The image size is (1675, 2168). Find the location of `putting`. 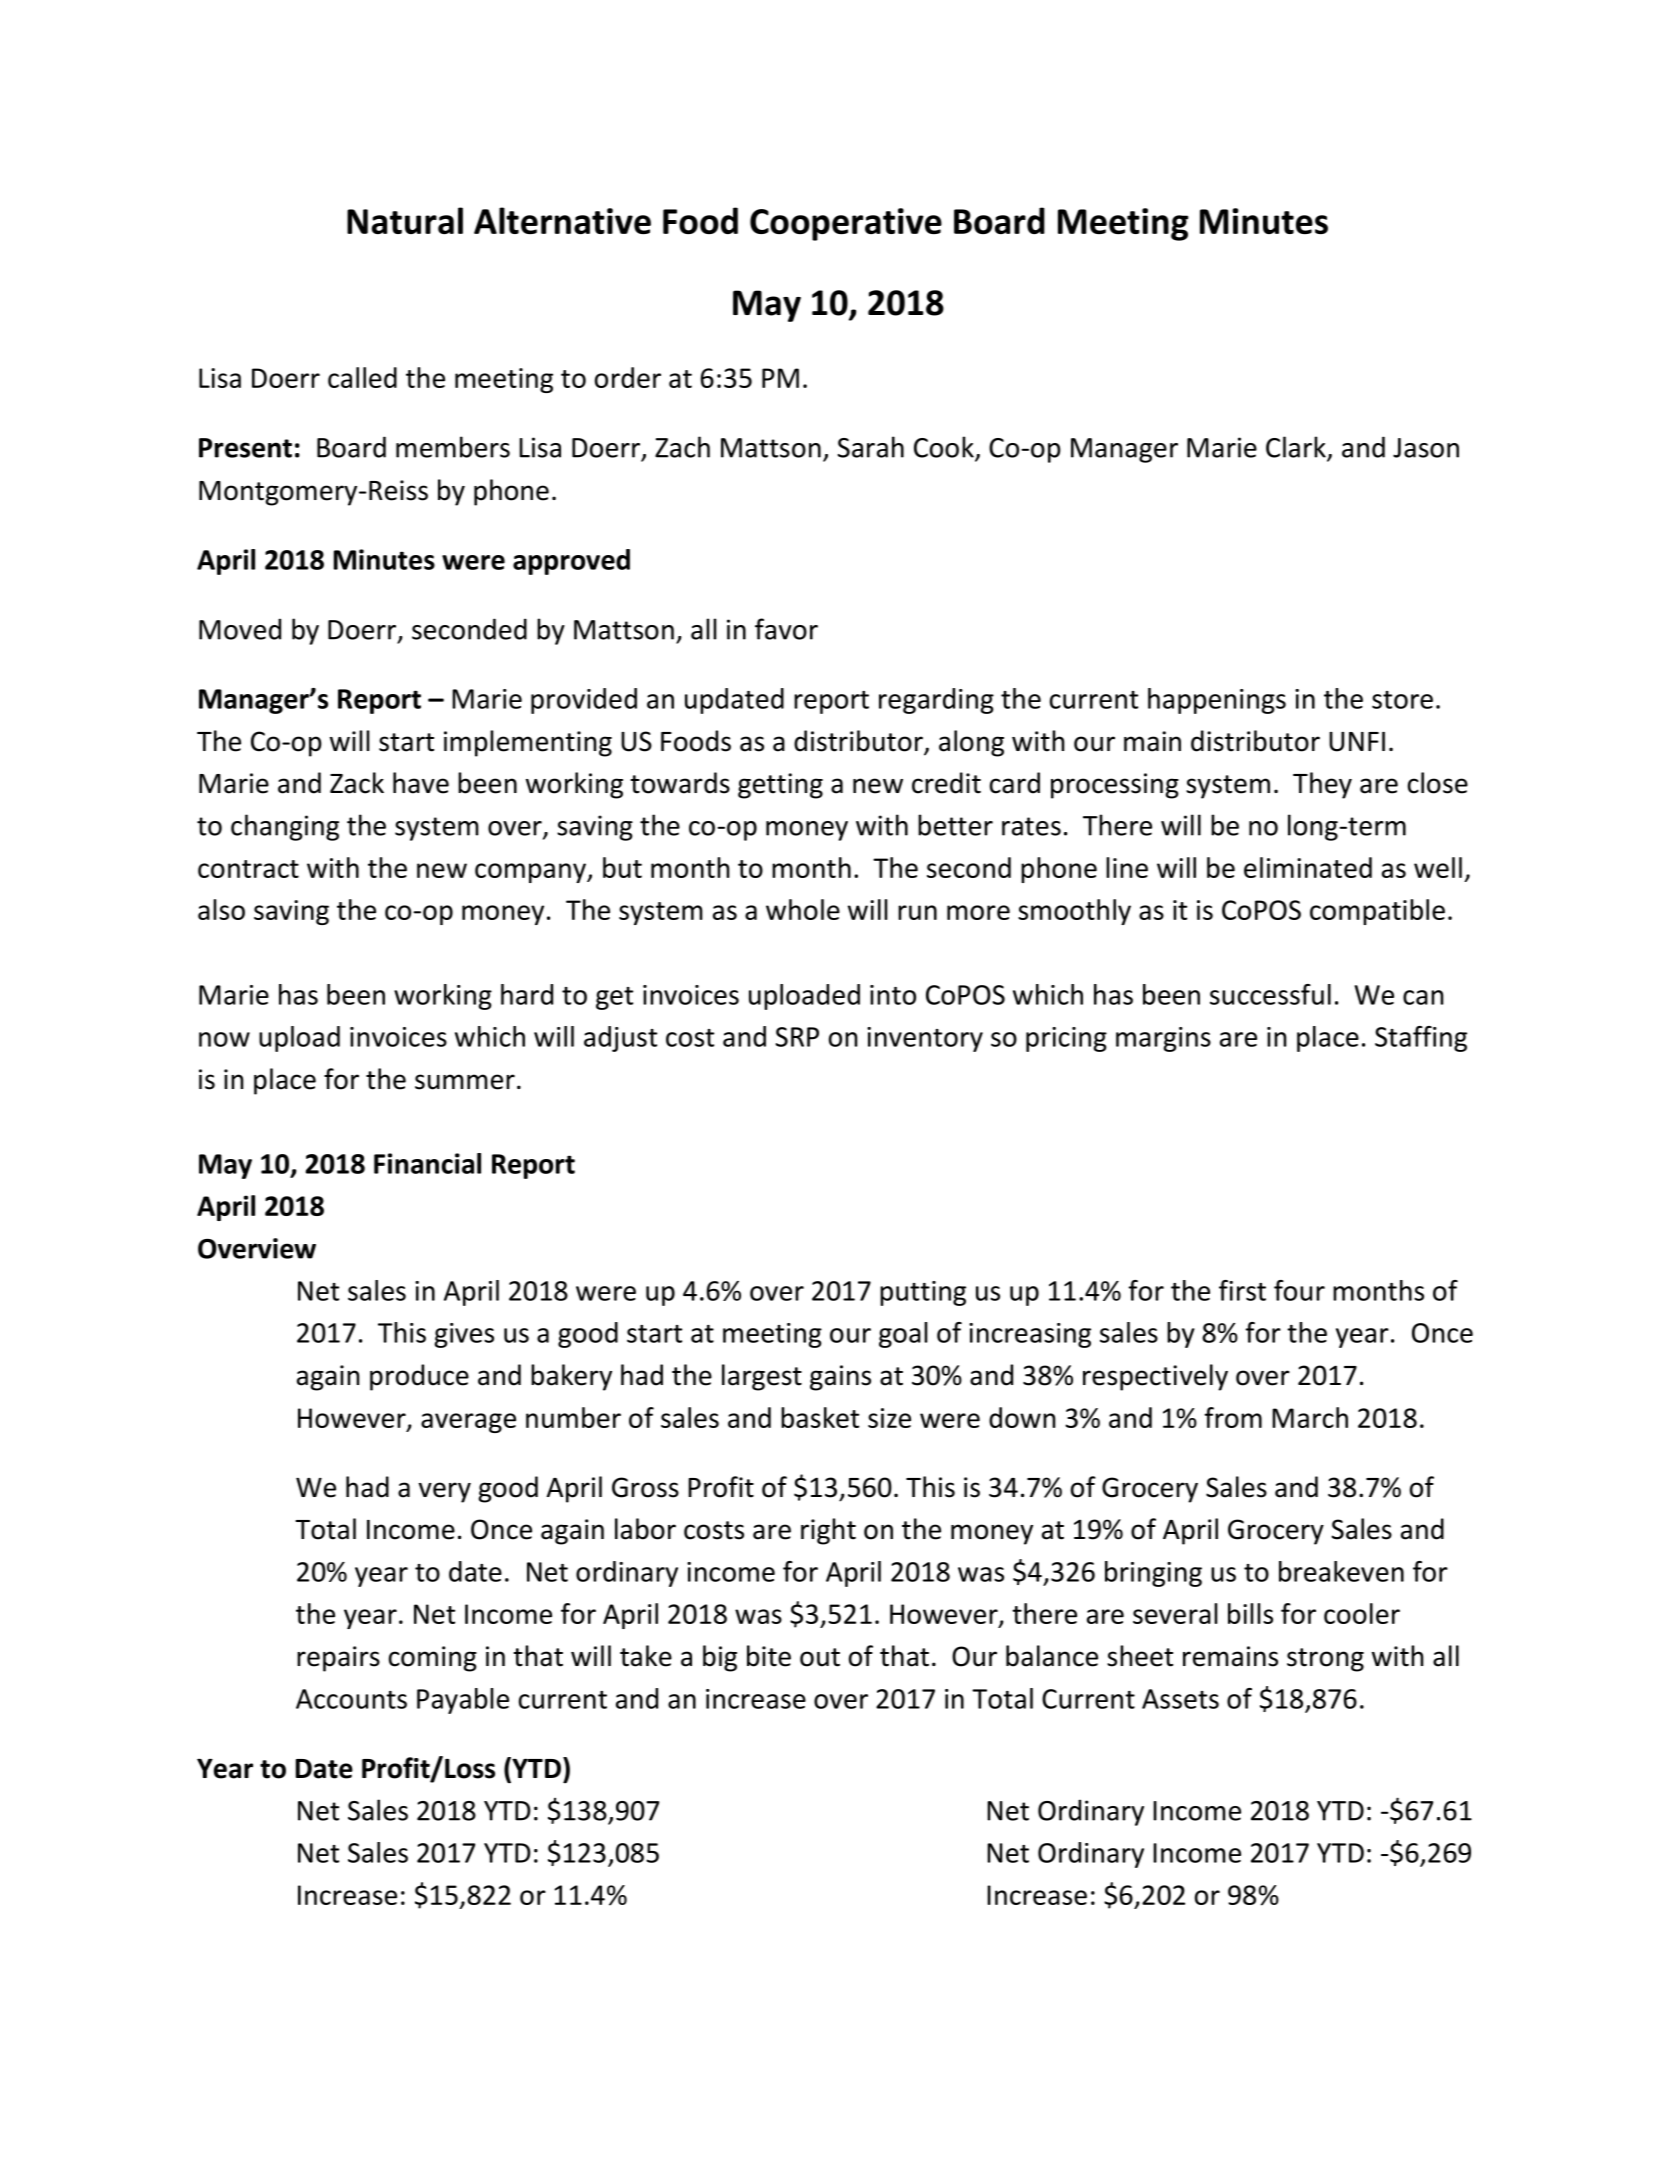

putting is located at coordinates (923, 1293).
